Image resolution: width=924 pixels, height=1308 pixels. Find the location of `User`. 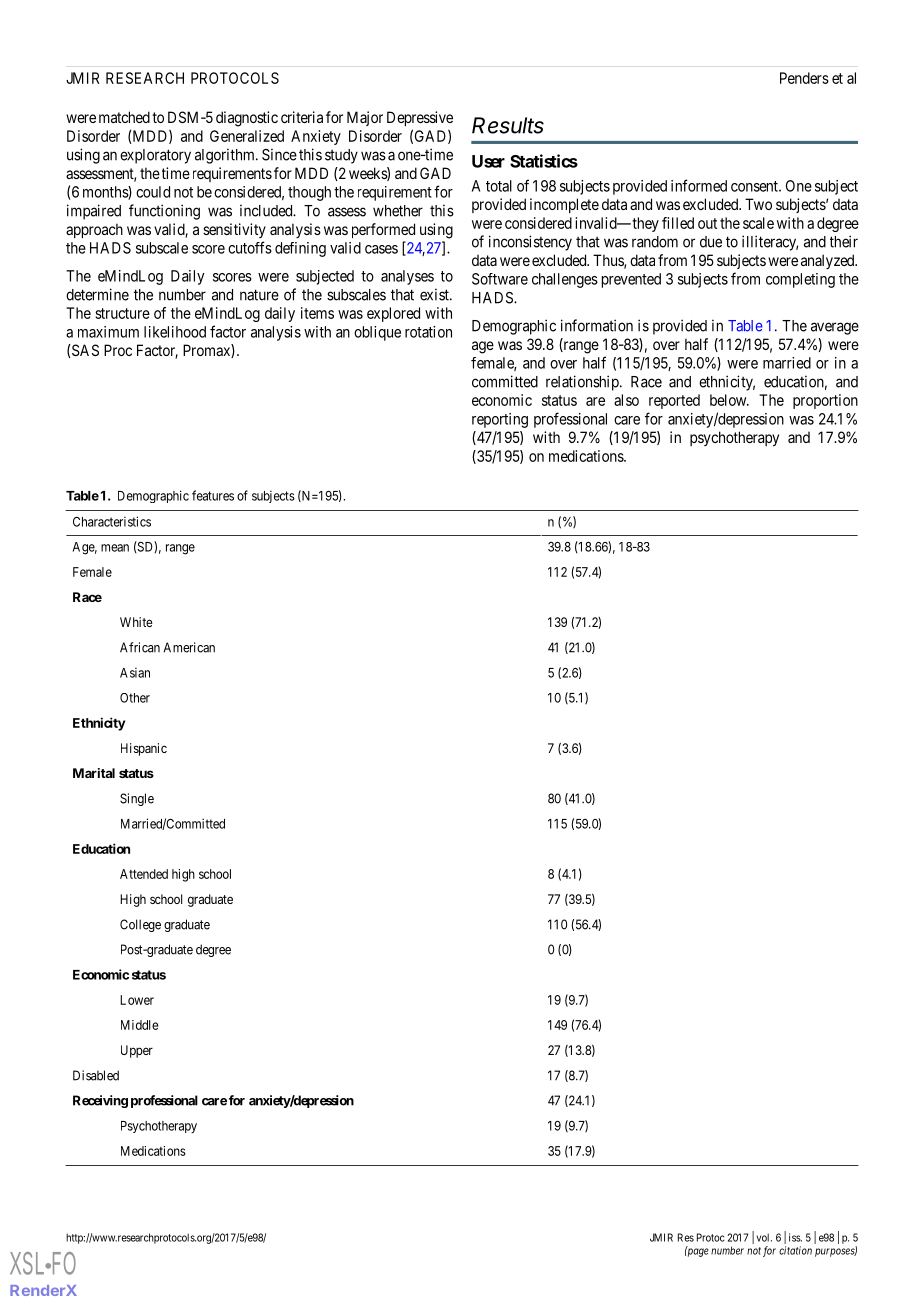

User is located at coordinates (488, 161).
